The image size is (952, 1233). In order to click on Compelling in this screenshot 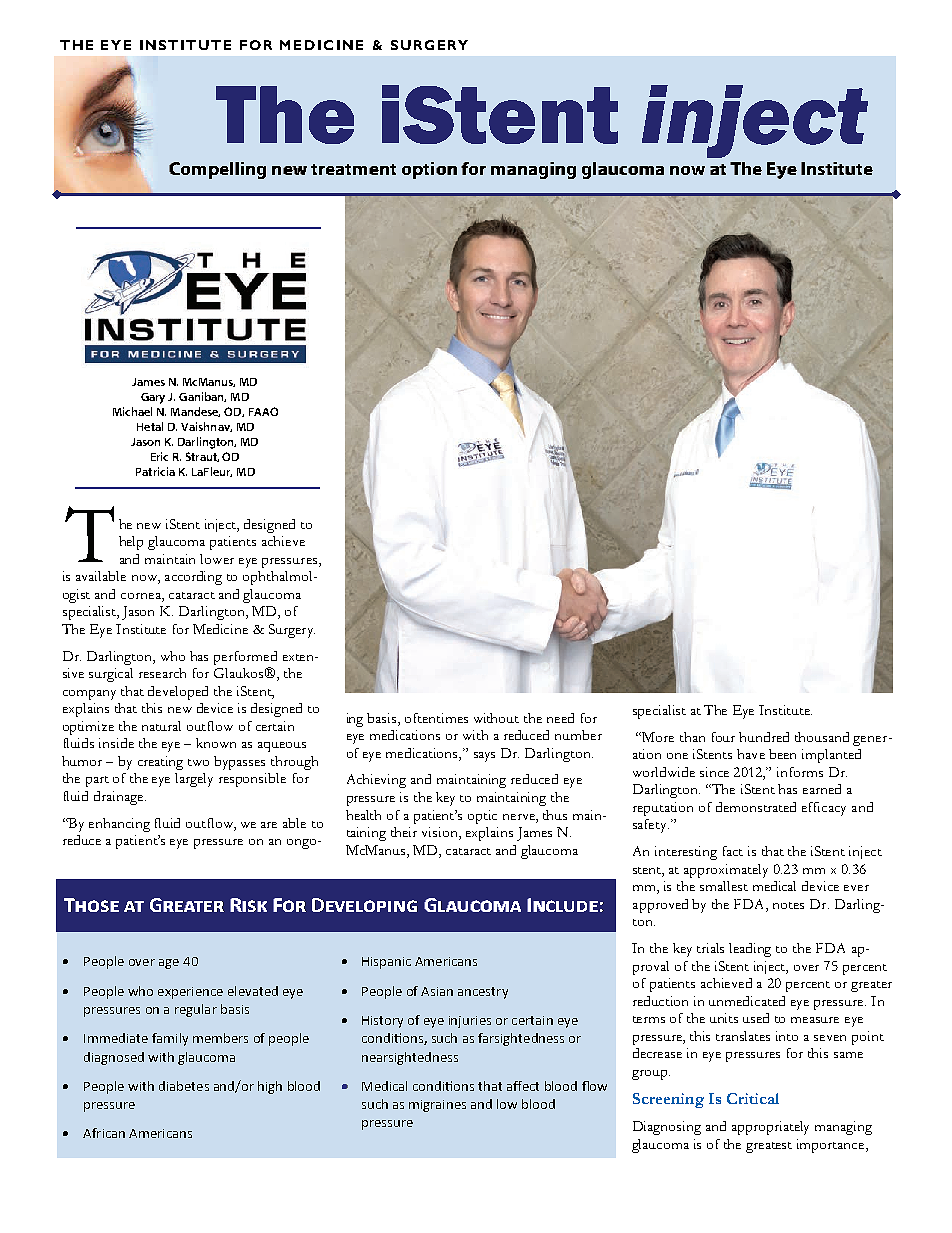, I will do `click(217, 170)`.
